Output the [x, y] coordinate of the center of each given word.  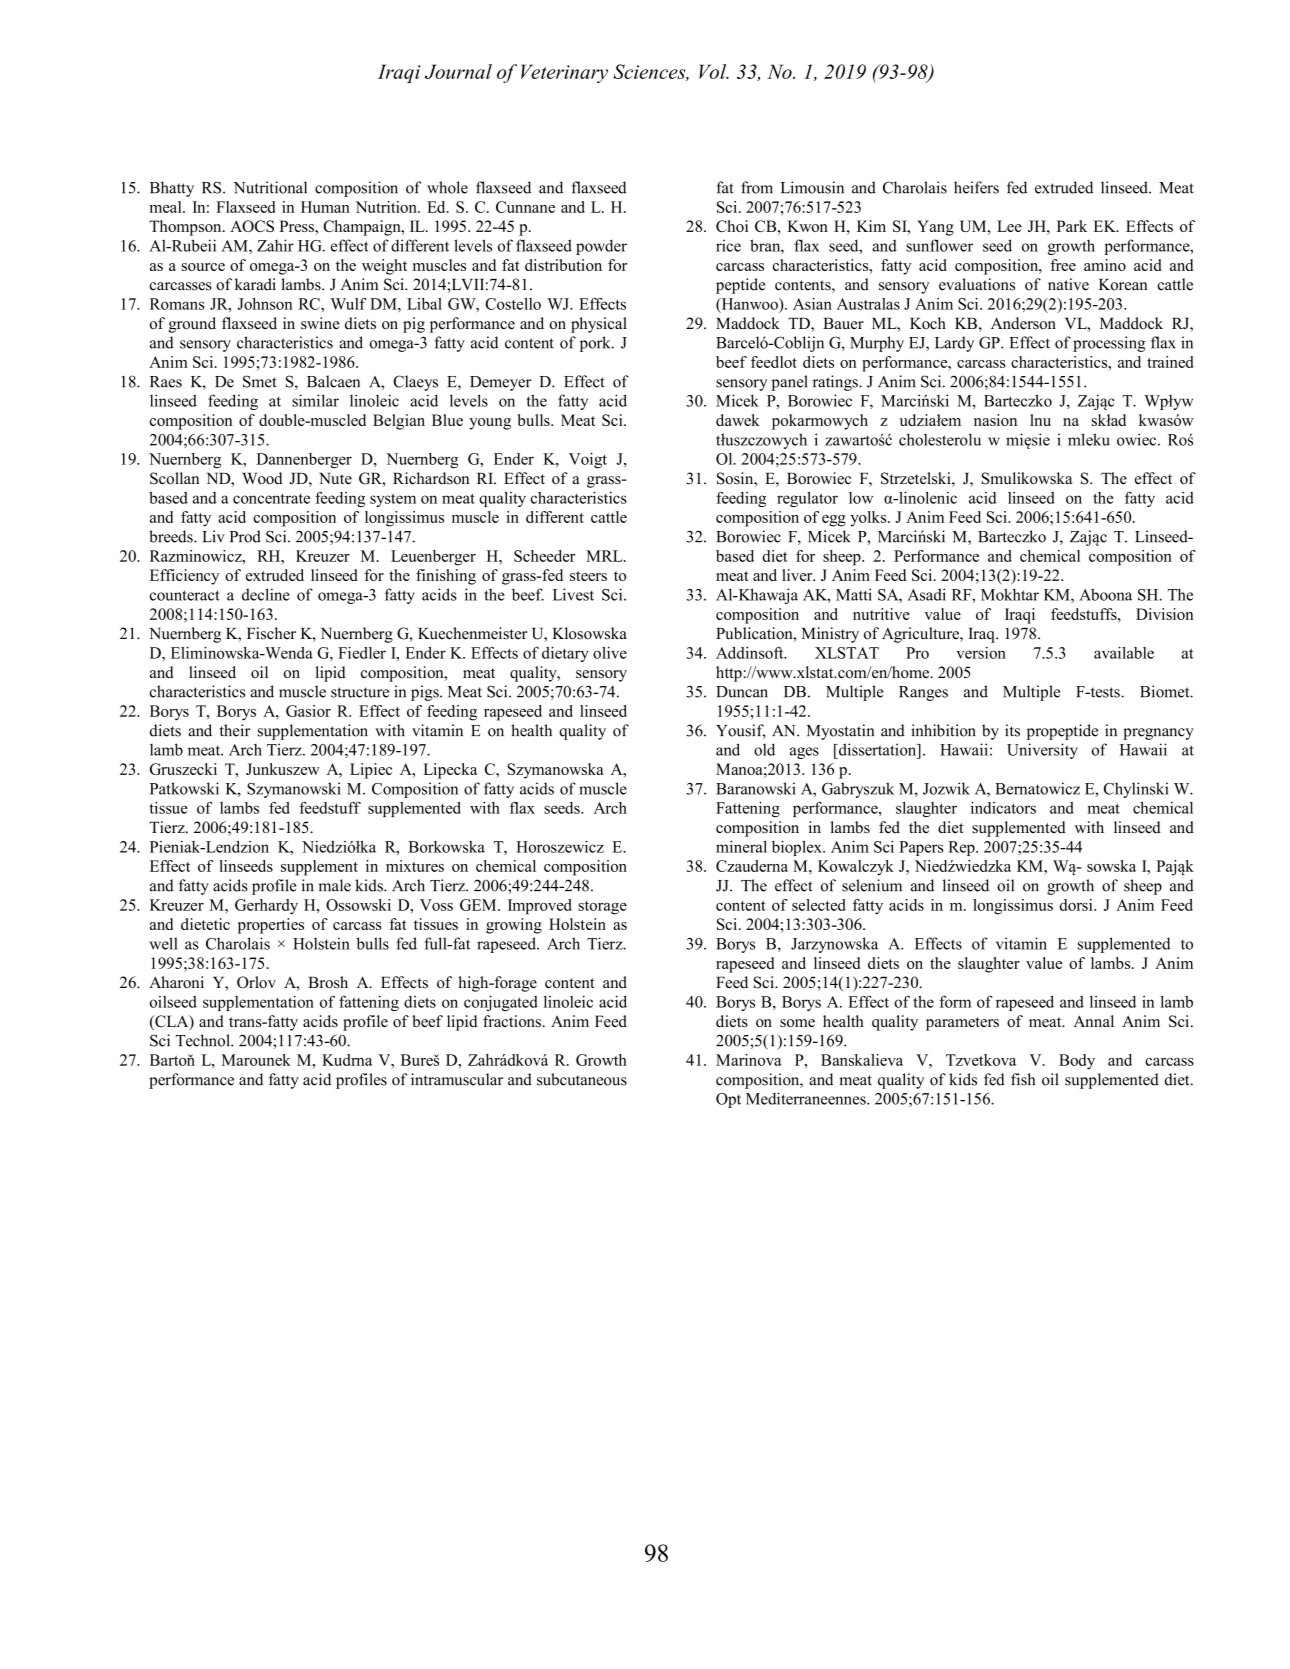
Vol [714, 71]
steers [588, 576]
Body [1077, 1062]
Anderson [1023, 323]
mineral [741, 846]
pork [596, 344]
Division [1165, 614]
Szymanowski [294, 790]
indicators [1003, 808]
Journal [458, 71]
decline [266, 594]
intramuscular [457, 1079]
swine [320, 323]
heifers [976, 187]
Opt [728, 1100]
